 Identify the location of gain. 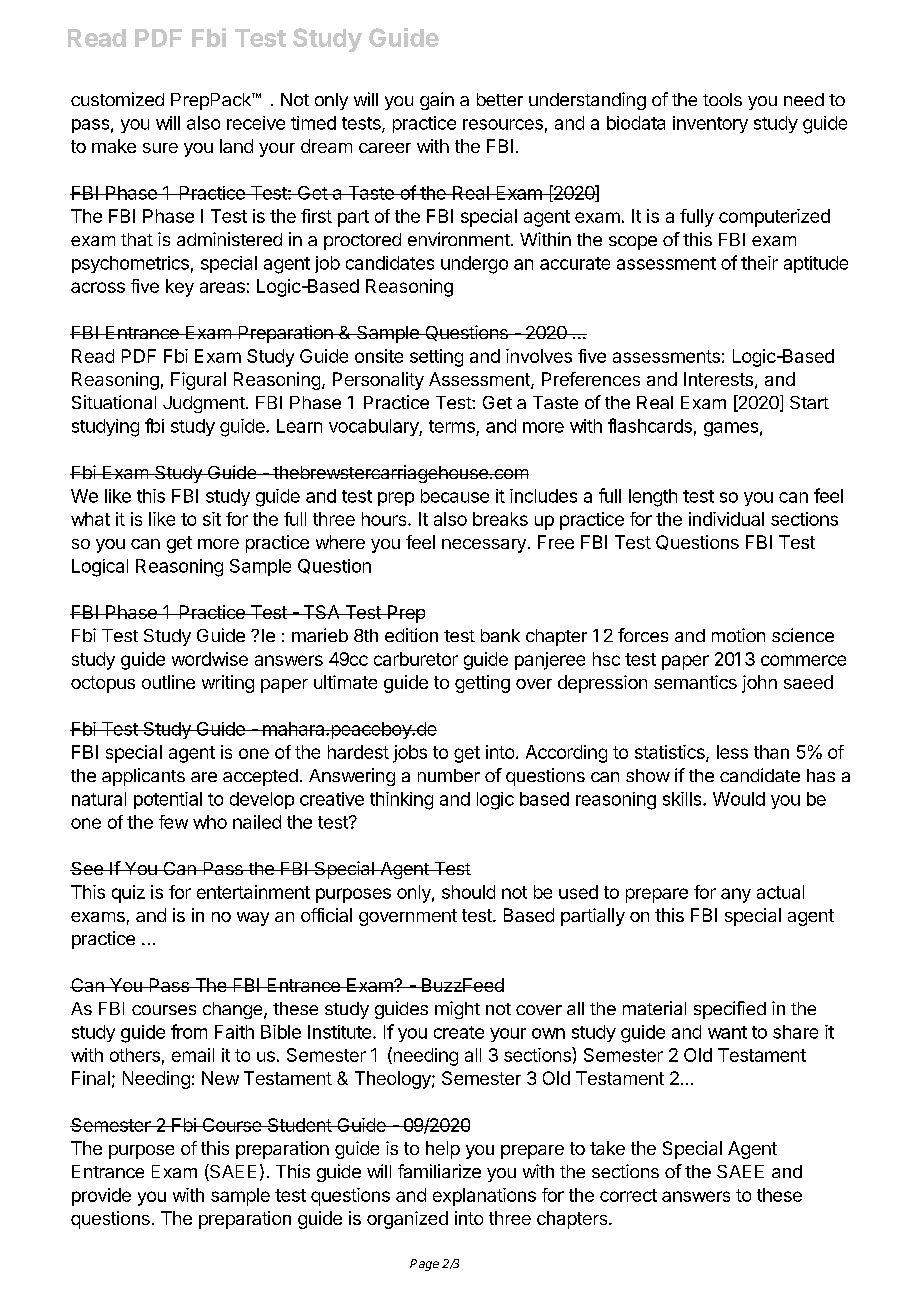
(437, 101).
